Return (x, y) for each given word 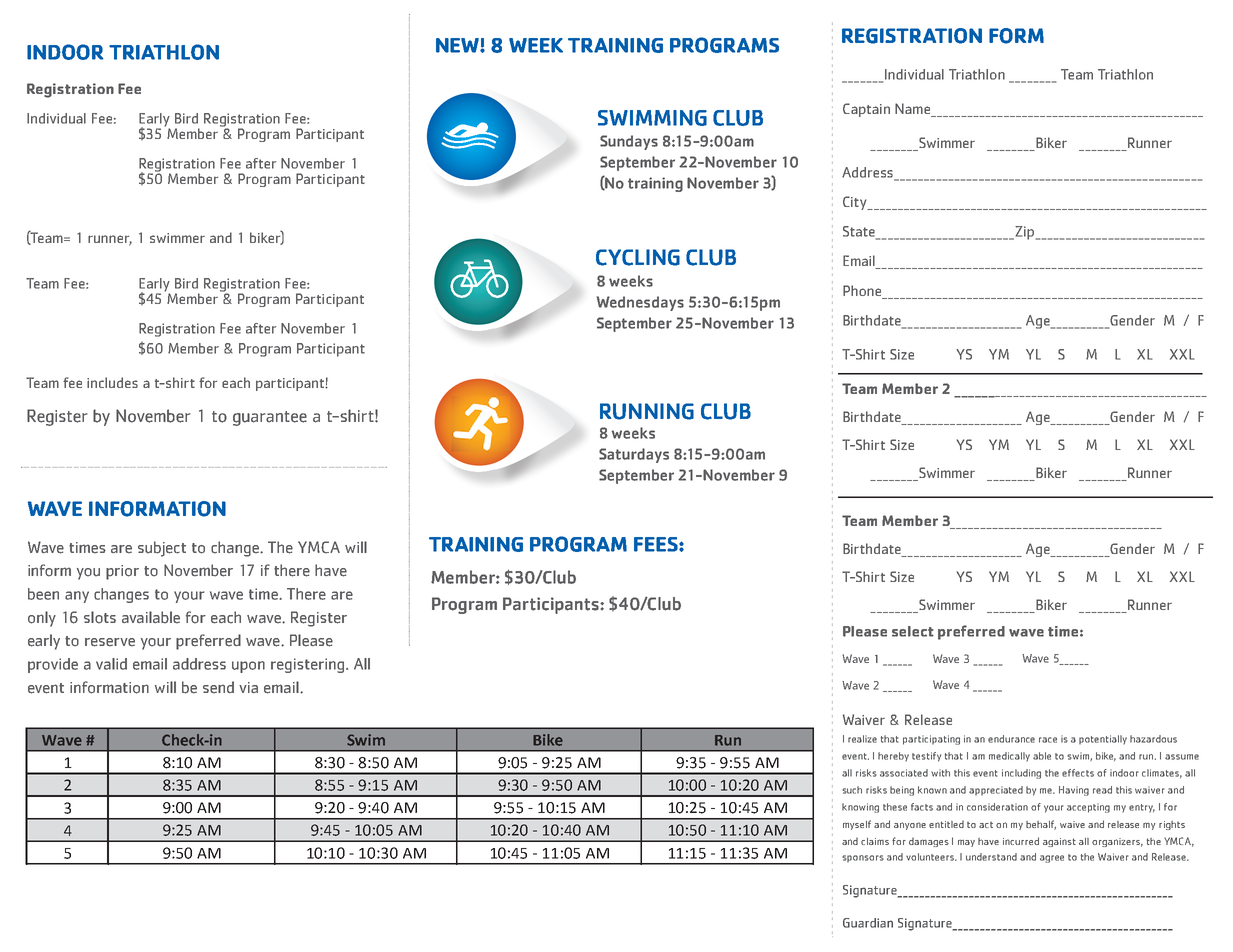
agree (1052, 859)
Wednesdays (640, 303)
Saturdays (634, 455)
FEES (657, 544)
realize (862, 739)
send (218, 687)
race (1048, 740)
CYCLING (638, 257)
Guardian (868, 923)
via (248, 687)
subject (162, 549)
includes (112, 382)
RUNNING (647, 411)
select (913, 631)
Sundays (629, 142)
